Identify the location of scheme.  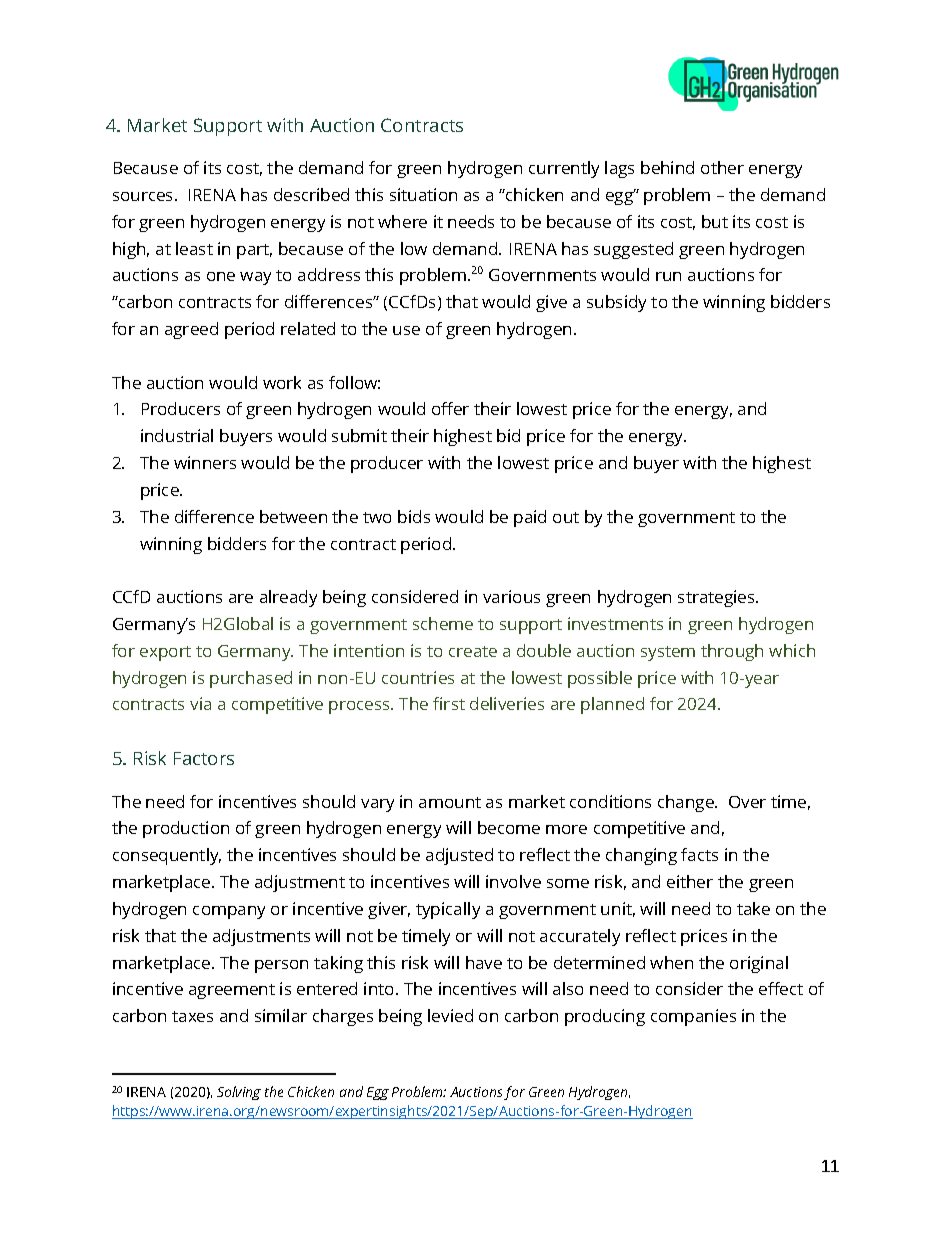
(443, 623).
